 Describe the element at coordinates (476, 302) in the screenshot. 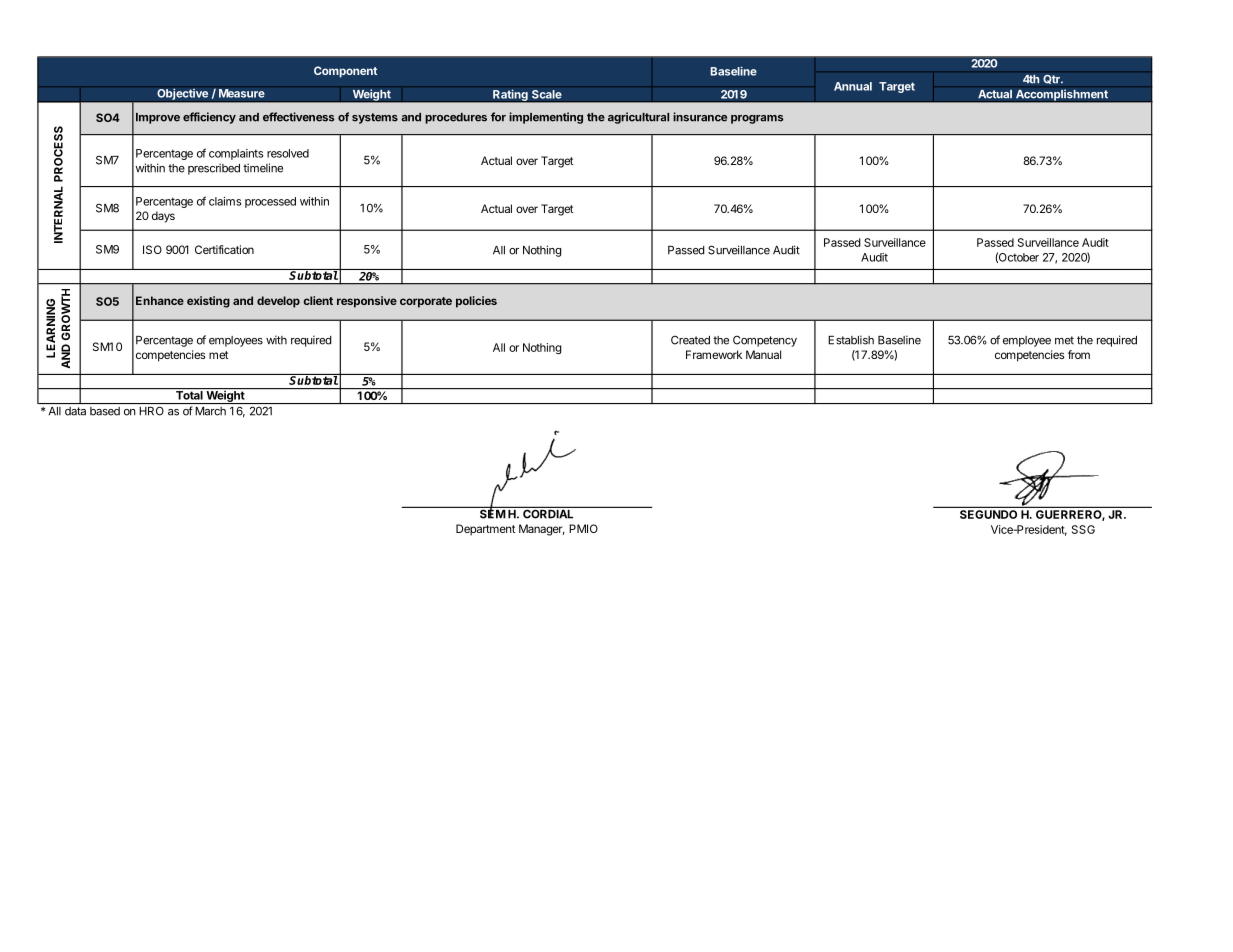

I see `policies` at that location.
